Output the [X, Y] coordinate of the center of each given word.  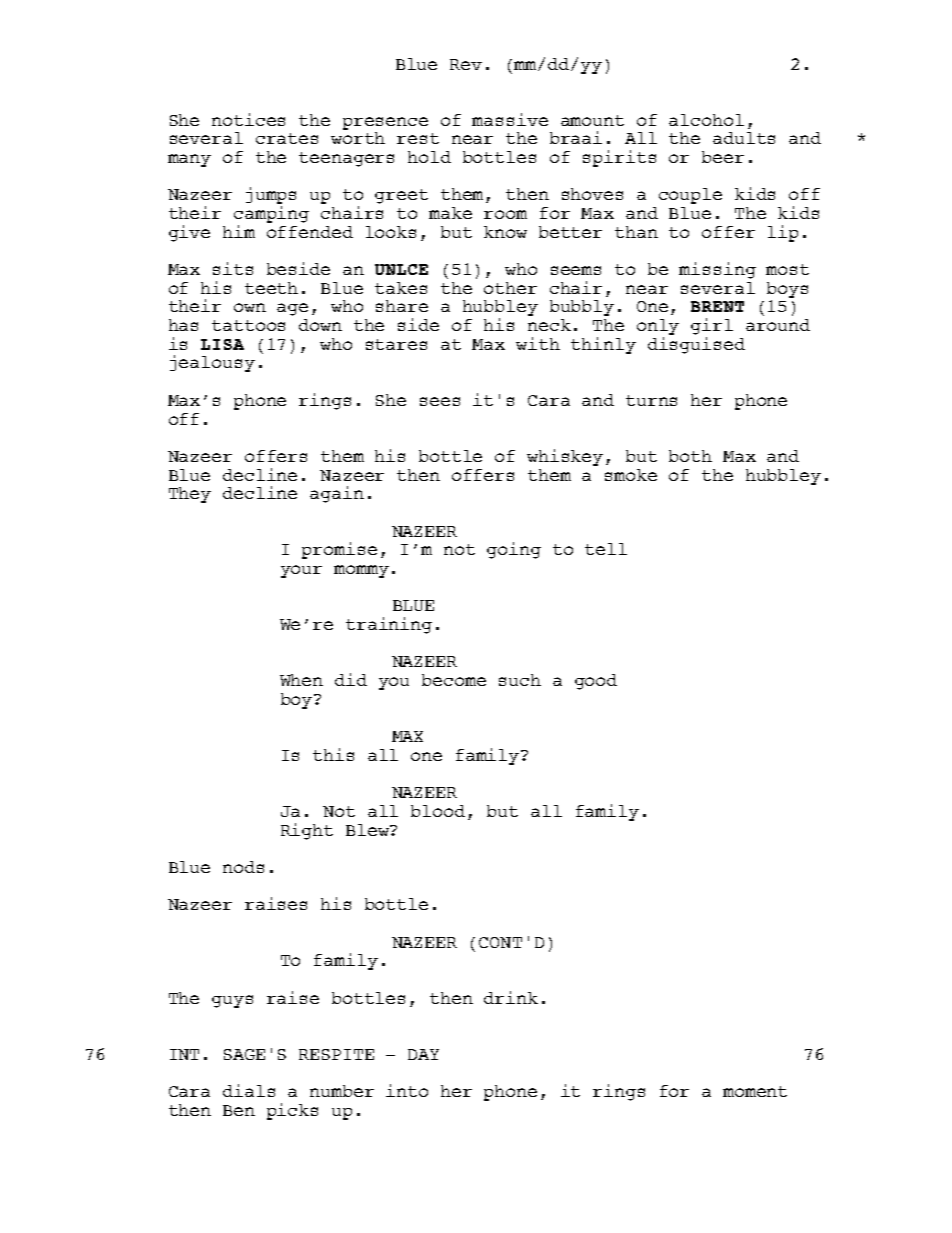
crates [287, 138]
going [514, 550]
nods [243, 867]
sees [440, 401]
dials [249, 1090]
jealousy [212, 363]
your [301, 571]
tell [606, 549]
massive [510, 119]
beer [723, 157]
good [596, 682]
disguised [696, 345]
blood [438, 811]
